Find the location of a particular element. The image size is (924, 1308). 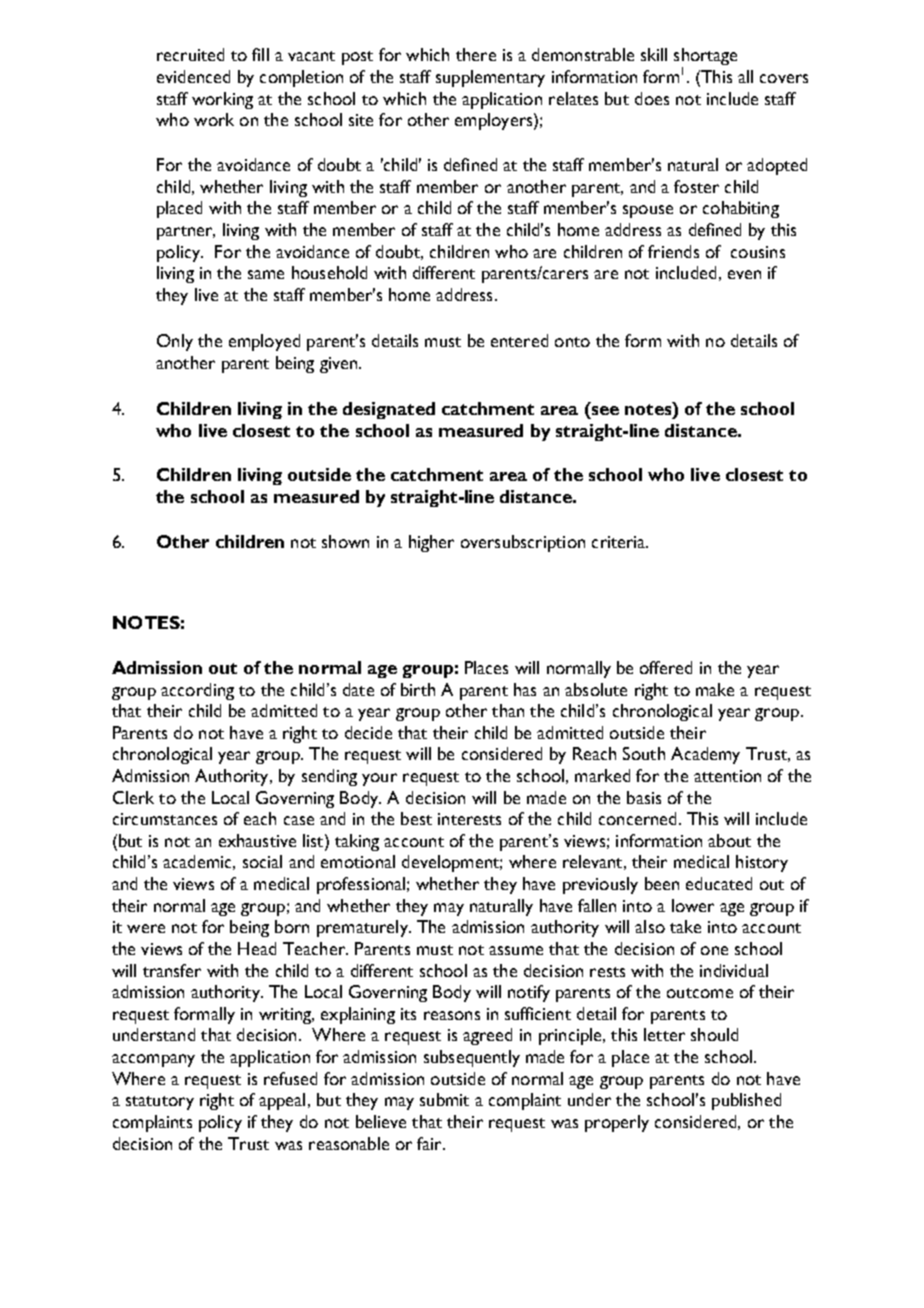

supplementary is located at coordinates (490, 78).
